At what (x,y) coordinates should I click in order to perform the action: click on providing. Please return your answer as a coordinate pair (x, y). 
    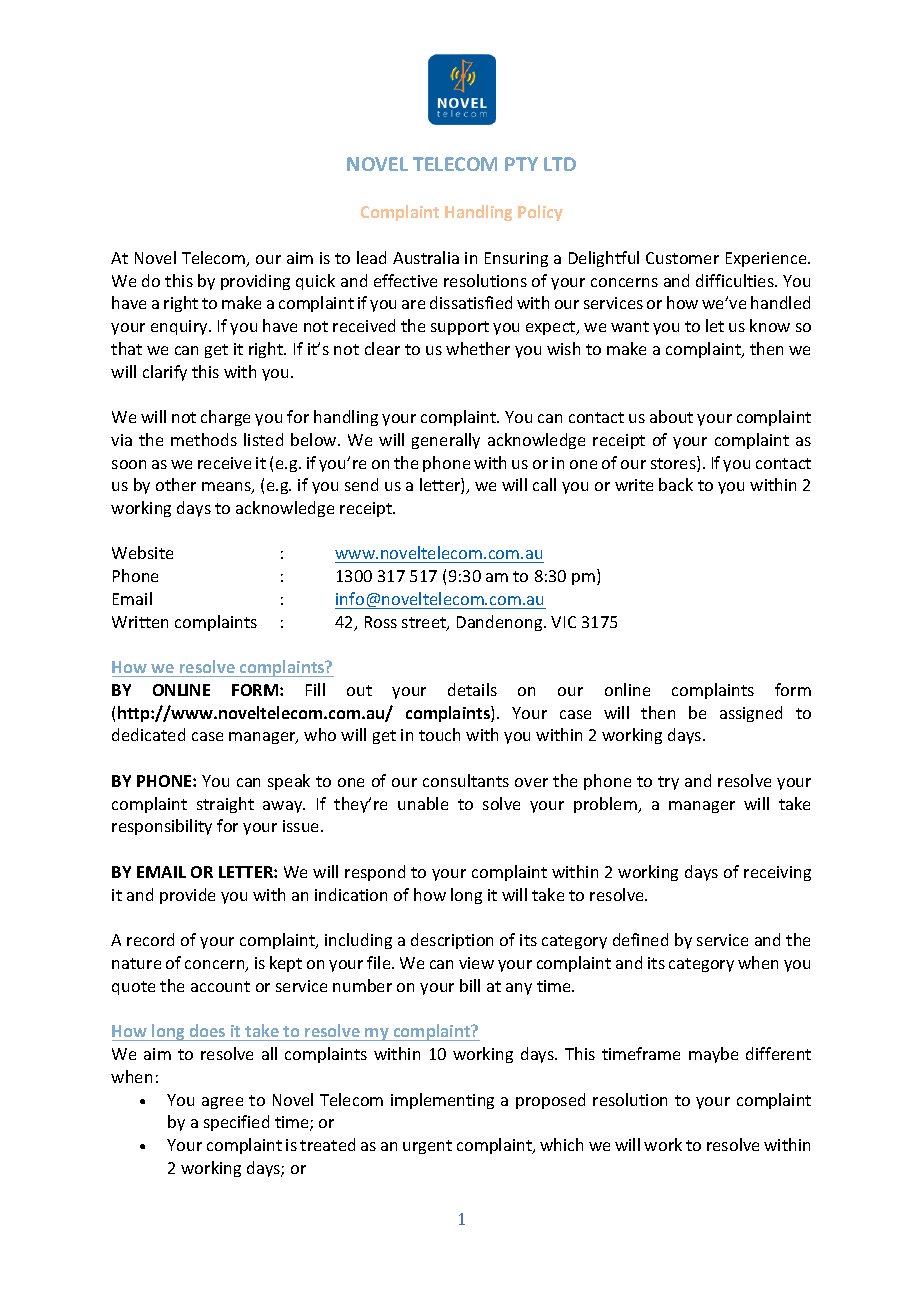
    Looking at the image, I should click on (255, 282).
